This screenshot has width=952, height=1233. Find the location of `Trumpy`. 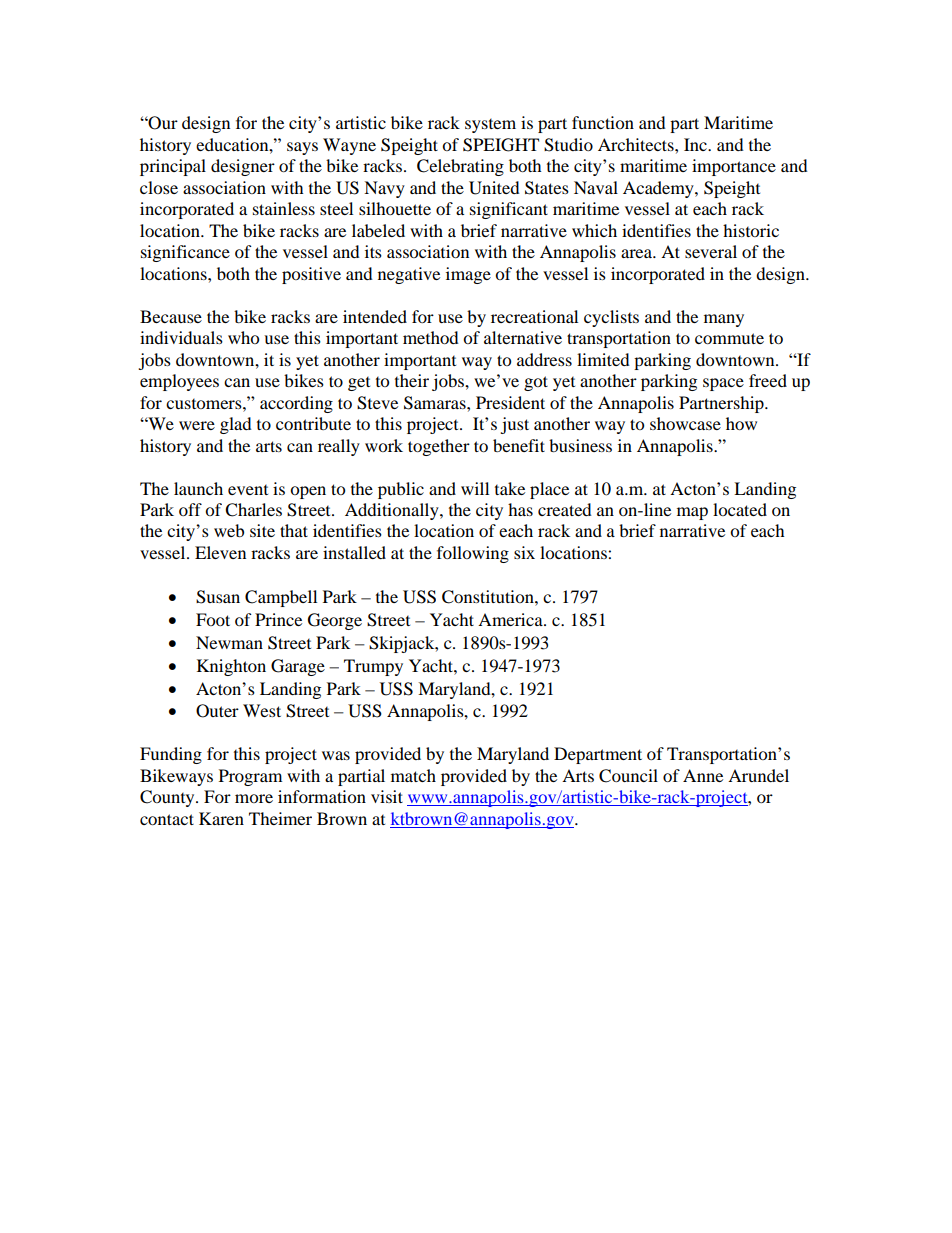

Trumpy is located at coordinates (373, 667).
